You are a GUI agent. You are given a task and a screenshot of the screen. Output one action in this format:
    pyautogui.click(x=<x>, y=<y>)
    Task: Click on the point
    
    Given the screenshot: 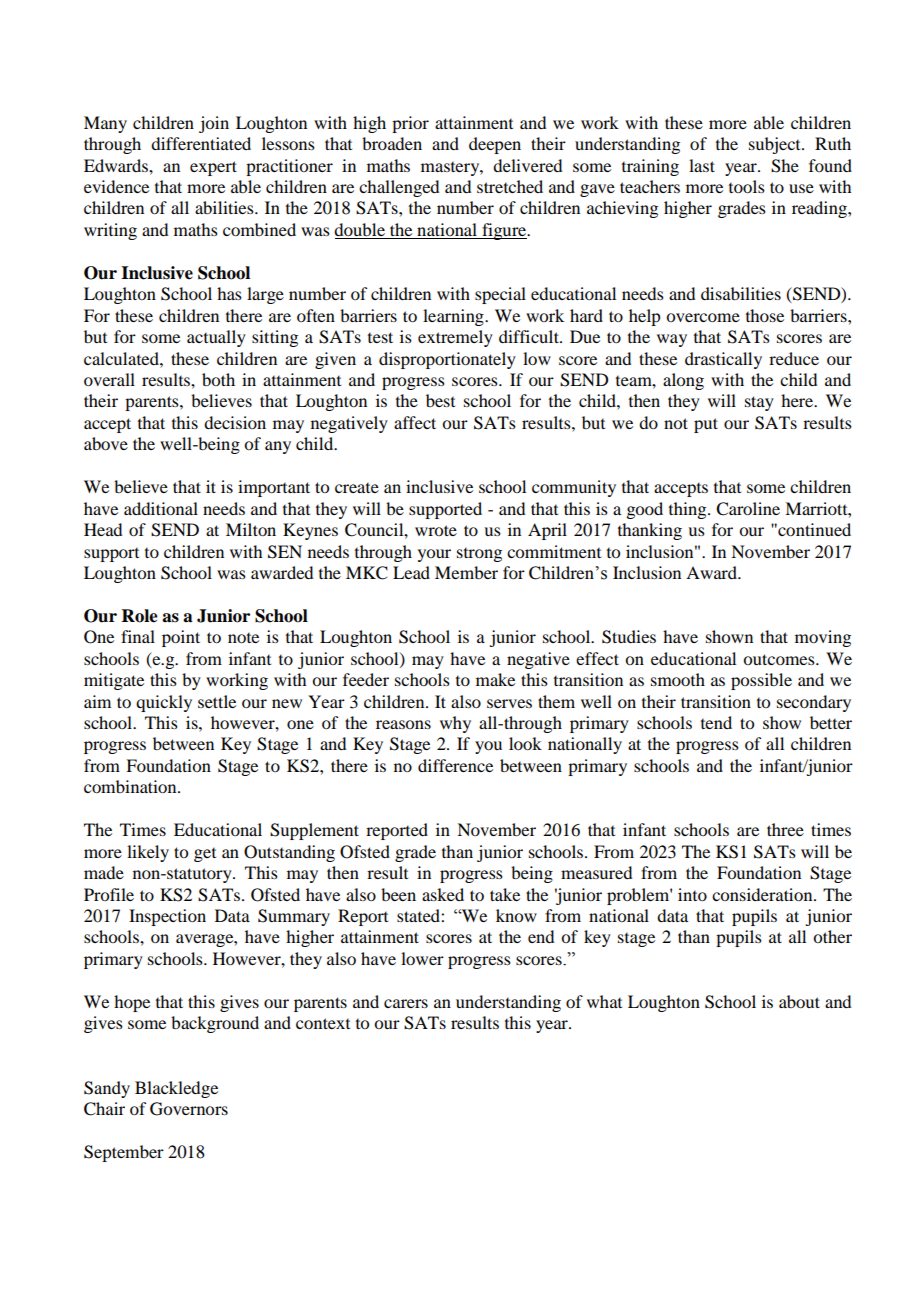 What is the action you would take?
    pyautogui.click(x=181, y=638)
